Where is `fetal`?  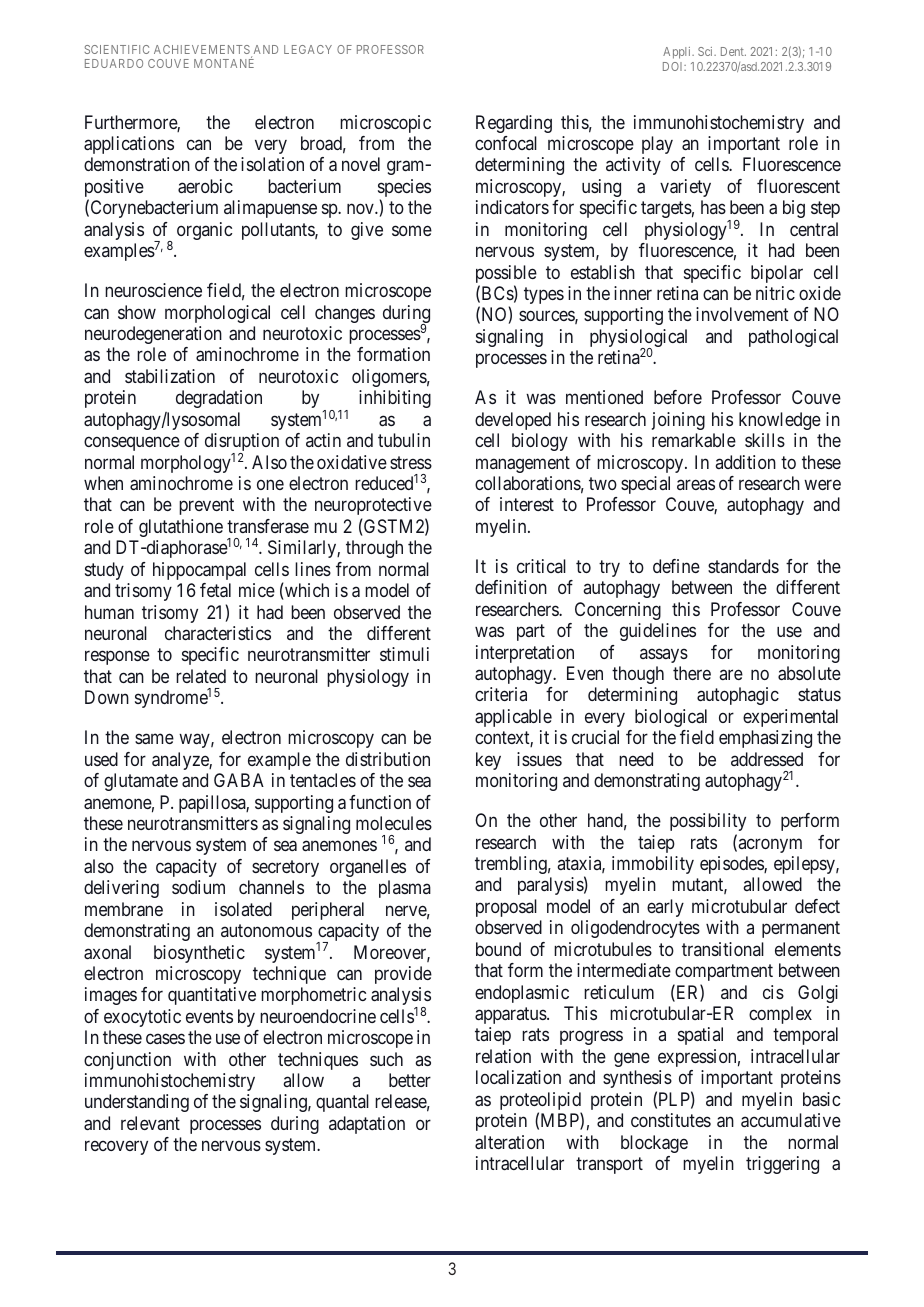
fetal is located at coordinates (215, 590).
